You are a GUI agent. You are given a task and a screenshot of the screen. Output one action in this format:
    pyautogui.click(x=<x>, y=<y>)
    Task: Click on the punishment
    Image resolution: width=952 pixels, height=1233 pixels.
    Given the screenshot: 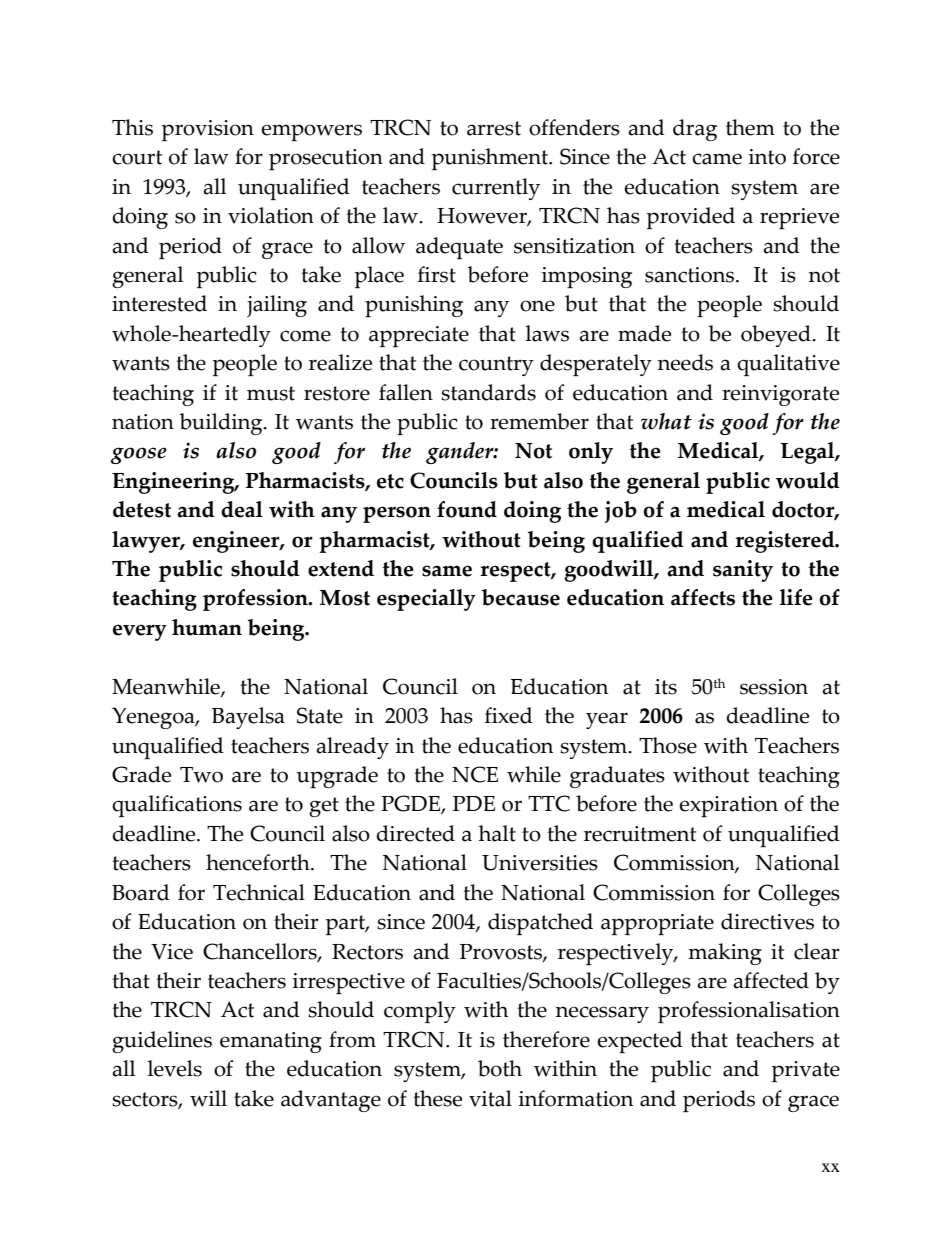 What is the action you would take?
    pyautogui.click(x=491, y=159)
